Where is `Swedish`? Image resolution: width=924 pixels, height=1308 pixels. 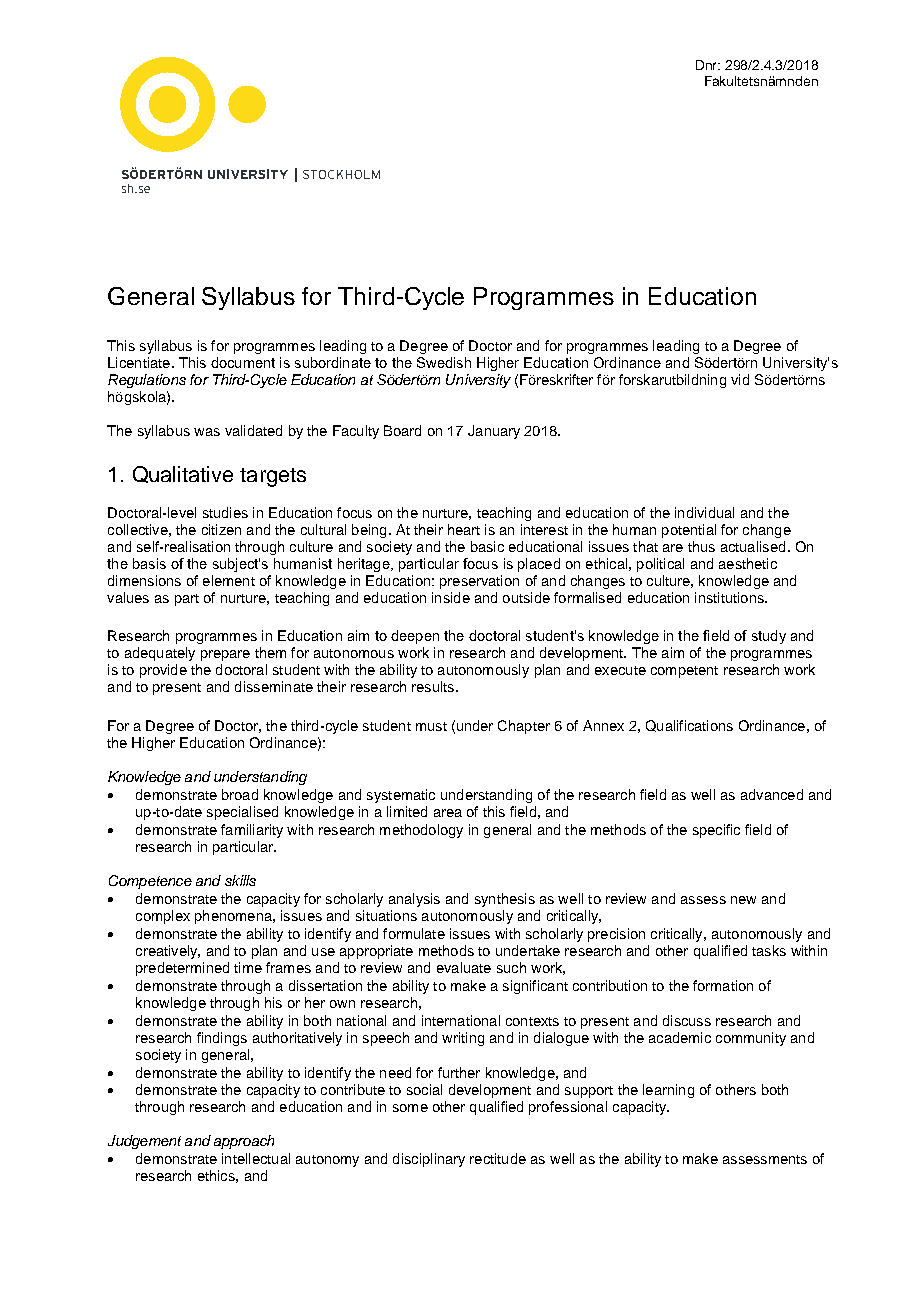 Swedish is located at coordinates (444, 362).
